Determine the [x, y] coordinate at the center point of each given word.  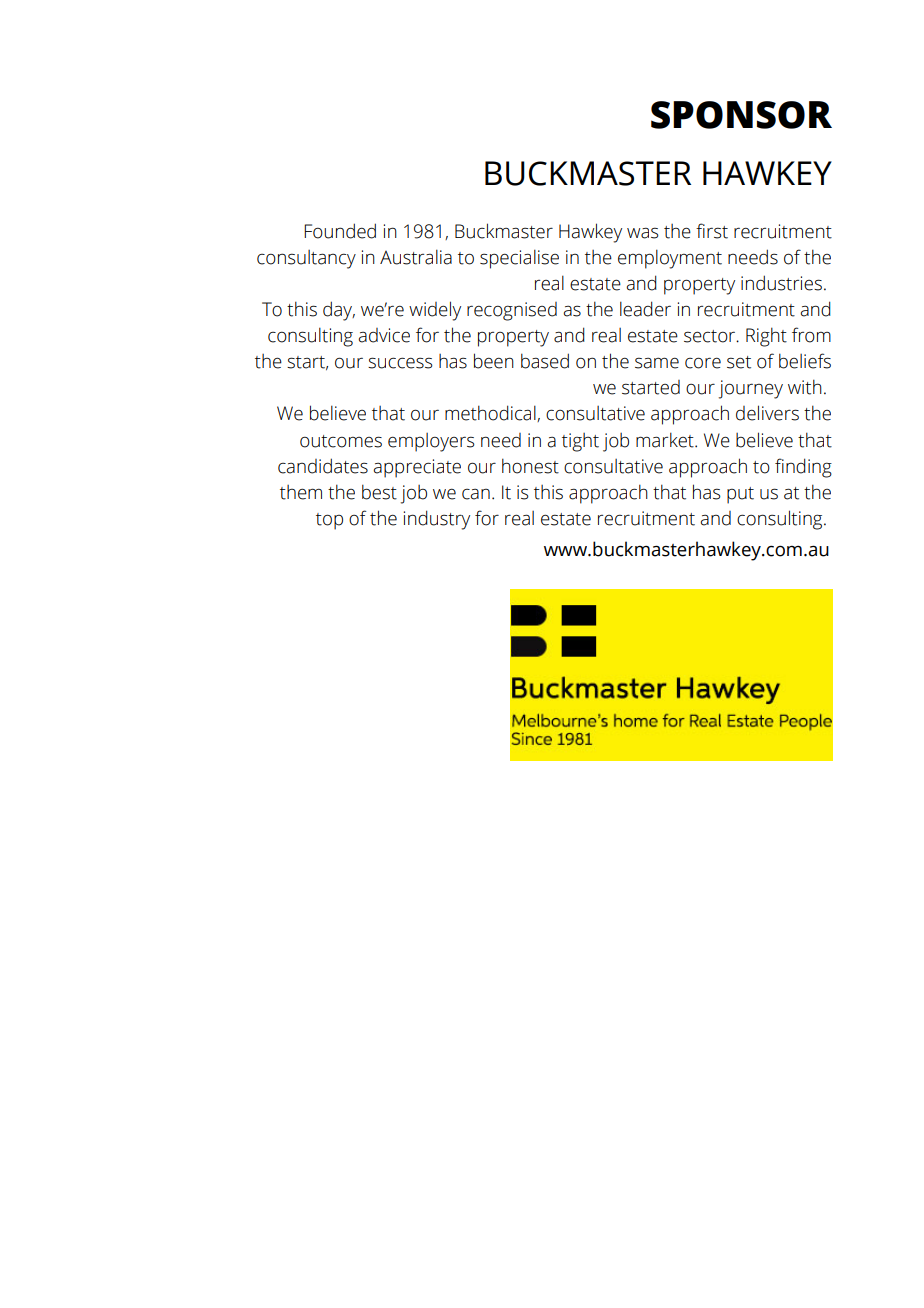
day [339, 311]
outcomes [341, 441]
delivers [767, 413]
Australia [416, 257]
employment [670, 259]
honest [530, 466]
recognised [512, 311]
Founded [340, 231]
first [712, 231]
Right [766, 337]
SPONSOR [741, 115]
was [643, 233]
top [329, 521]
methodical [491, 413]
